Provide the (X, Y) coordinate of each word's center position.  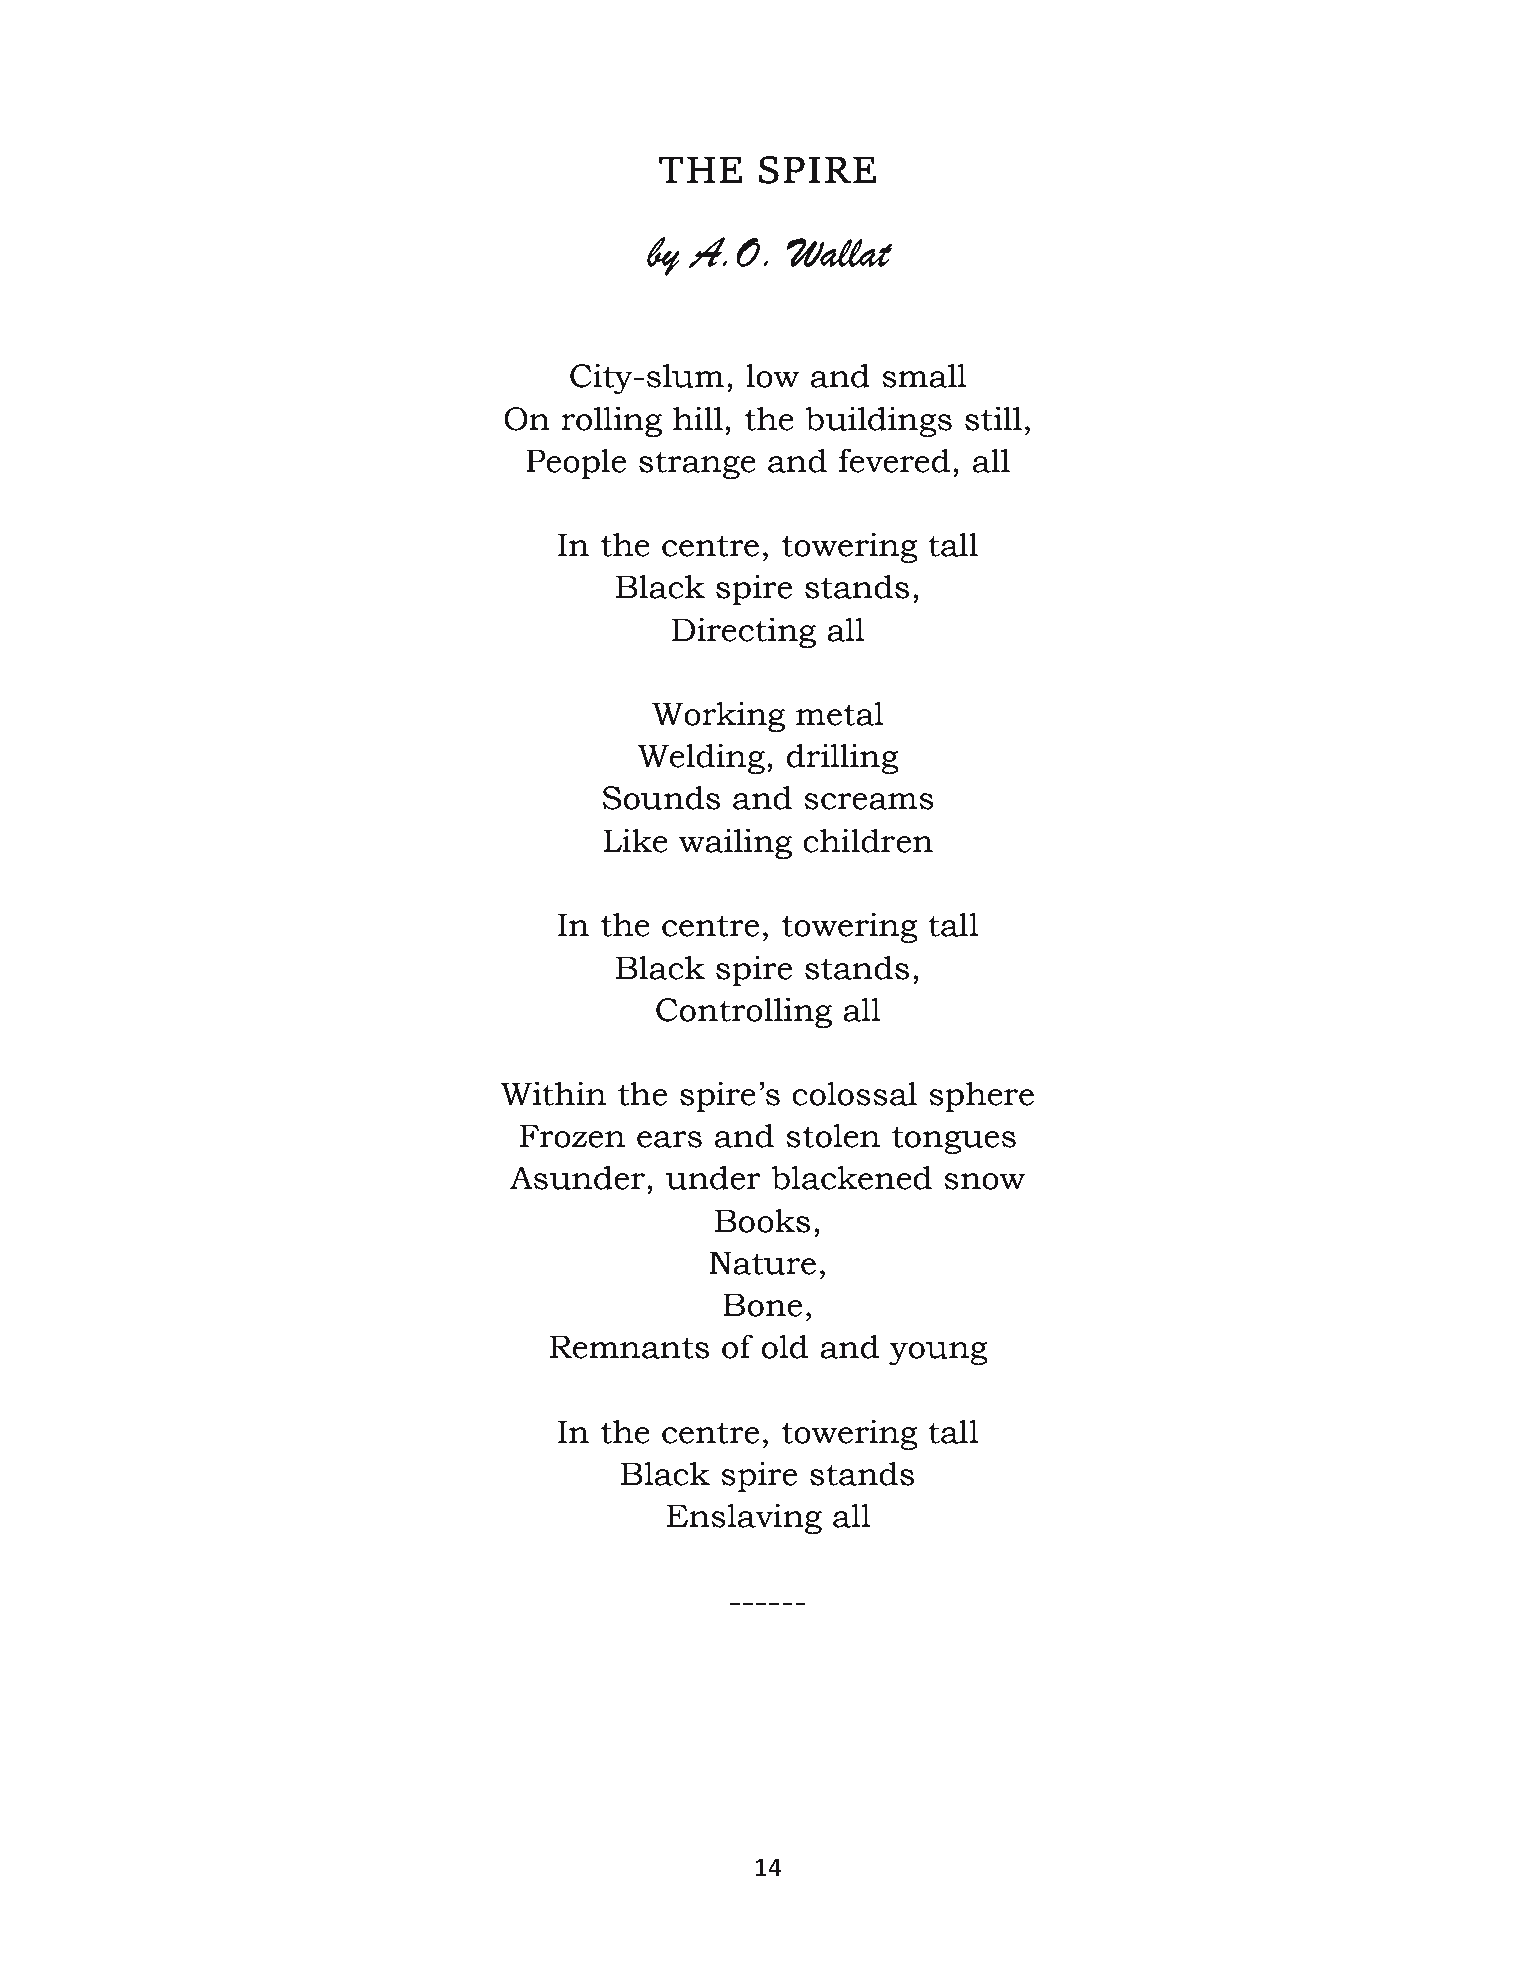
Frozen (572, 1136)
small (924, 375)
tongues (954, 1140)
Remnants (629, 1347)
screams (869, 801)
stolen (833, 1135)
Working (718, 716)
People (576, 463)
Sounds (661, 797)
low (772, 375)
